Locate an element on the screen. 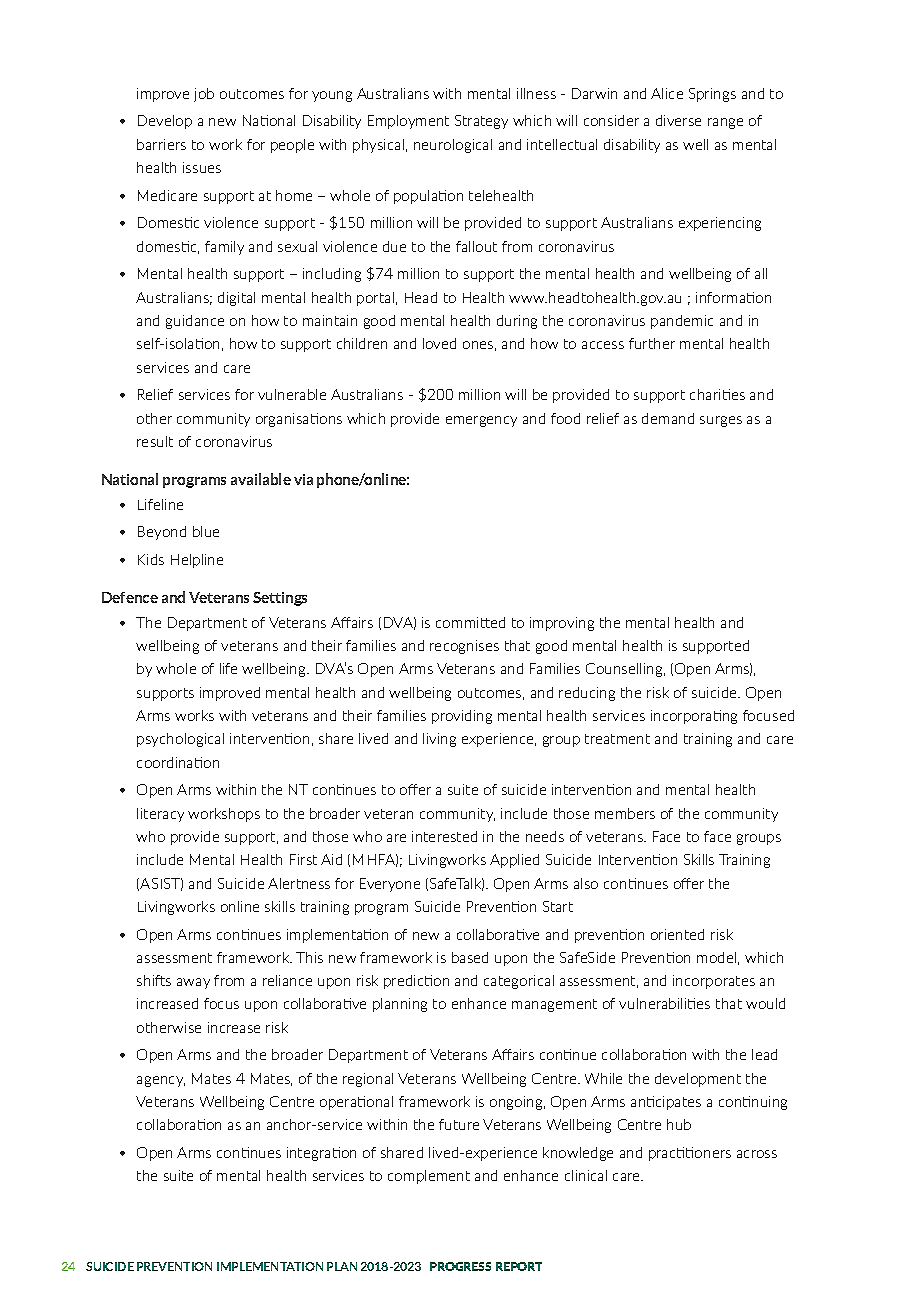 The height and width of the screenshot is (1308, 924). based is located at coordinates (470, 957).
